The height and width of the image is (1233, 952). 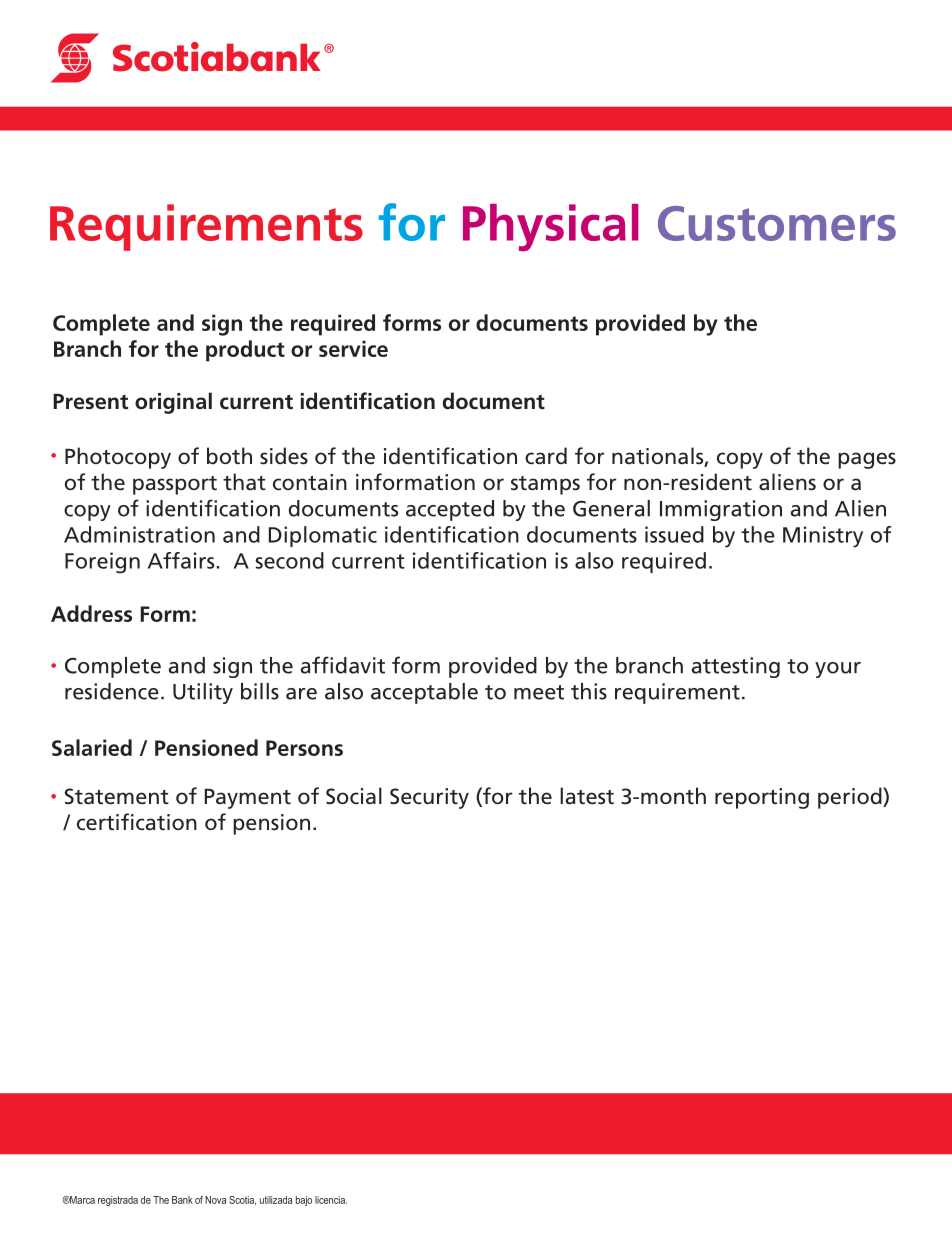 What do you see at coordinates (551, 228) in the image?
I see `Physical` at bounding box center [551, 228].
